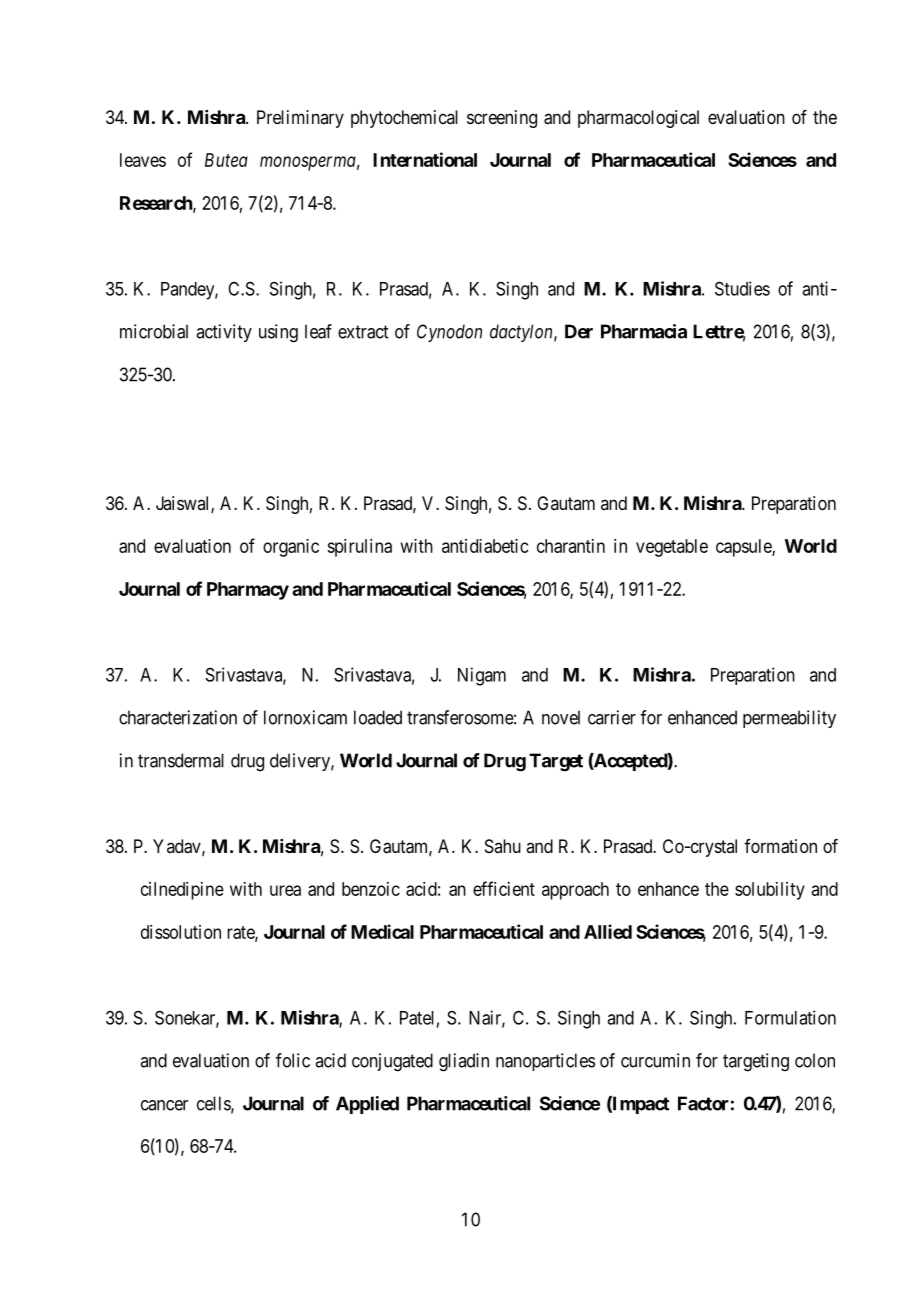 The height and width of the screenshot is (1308, 924). Describe the element at coordinates (363, 332) in the screenshot. I see `extract` at that location.
